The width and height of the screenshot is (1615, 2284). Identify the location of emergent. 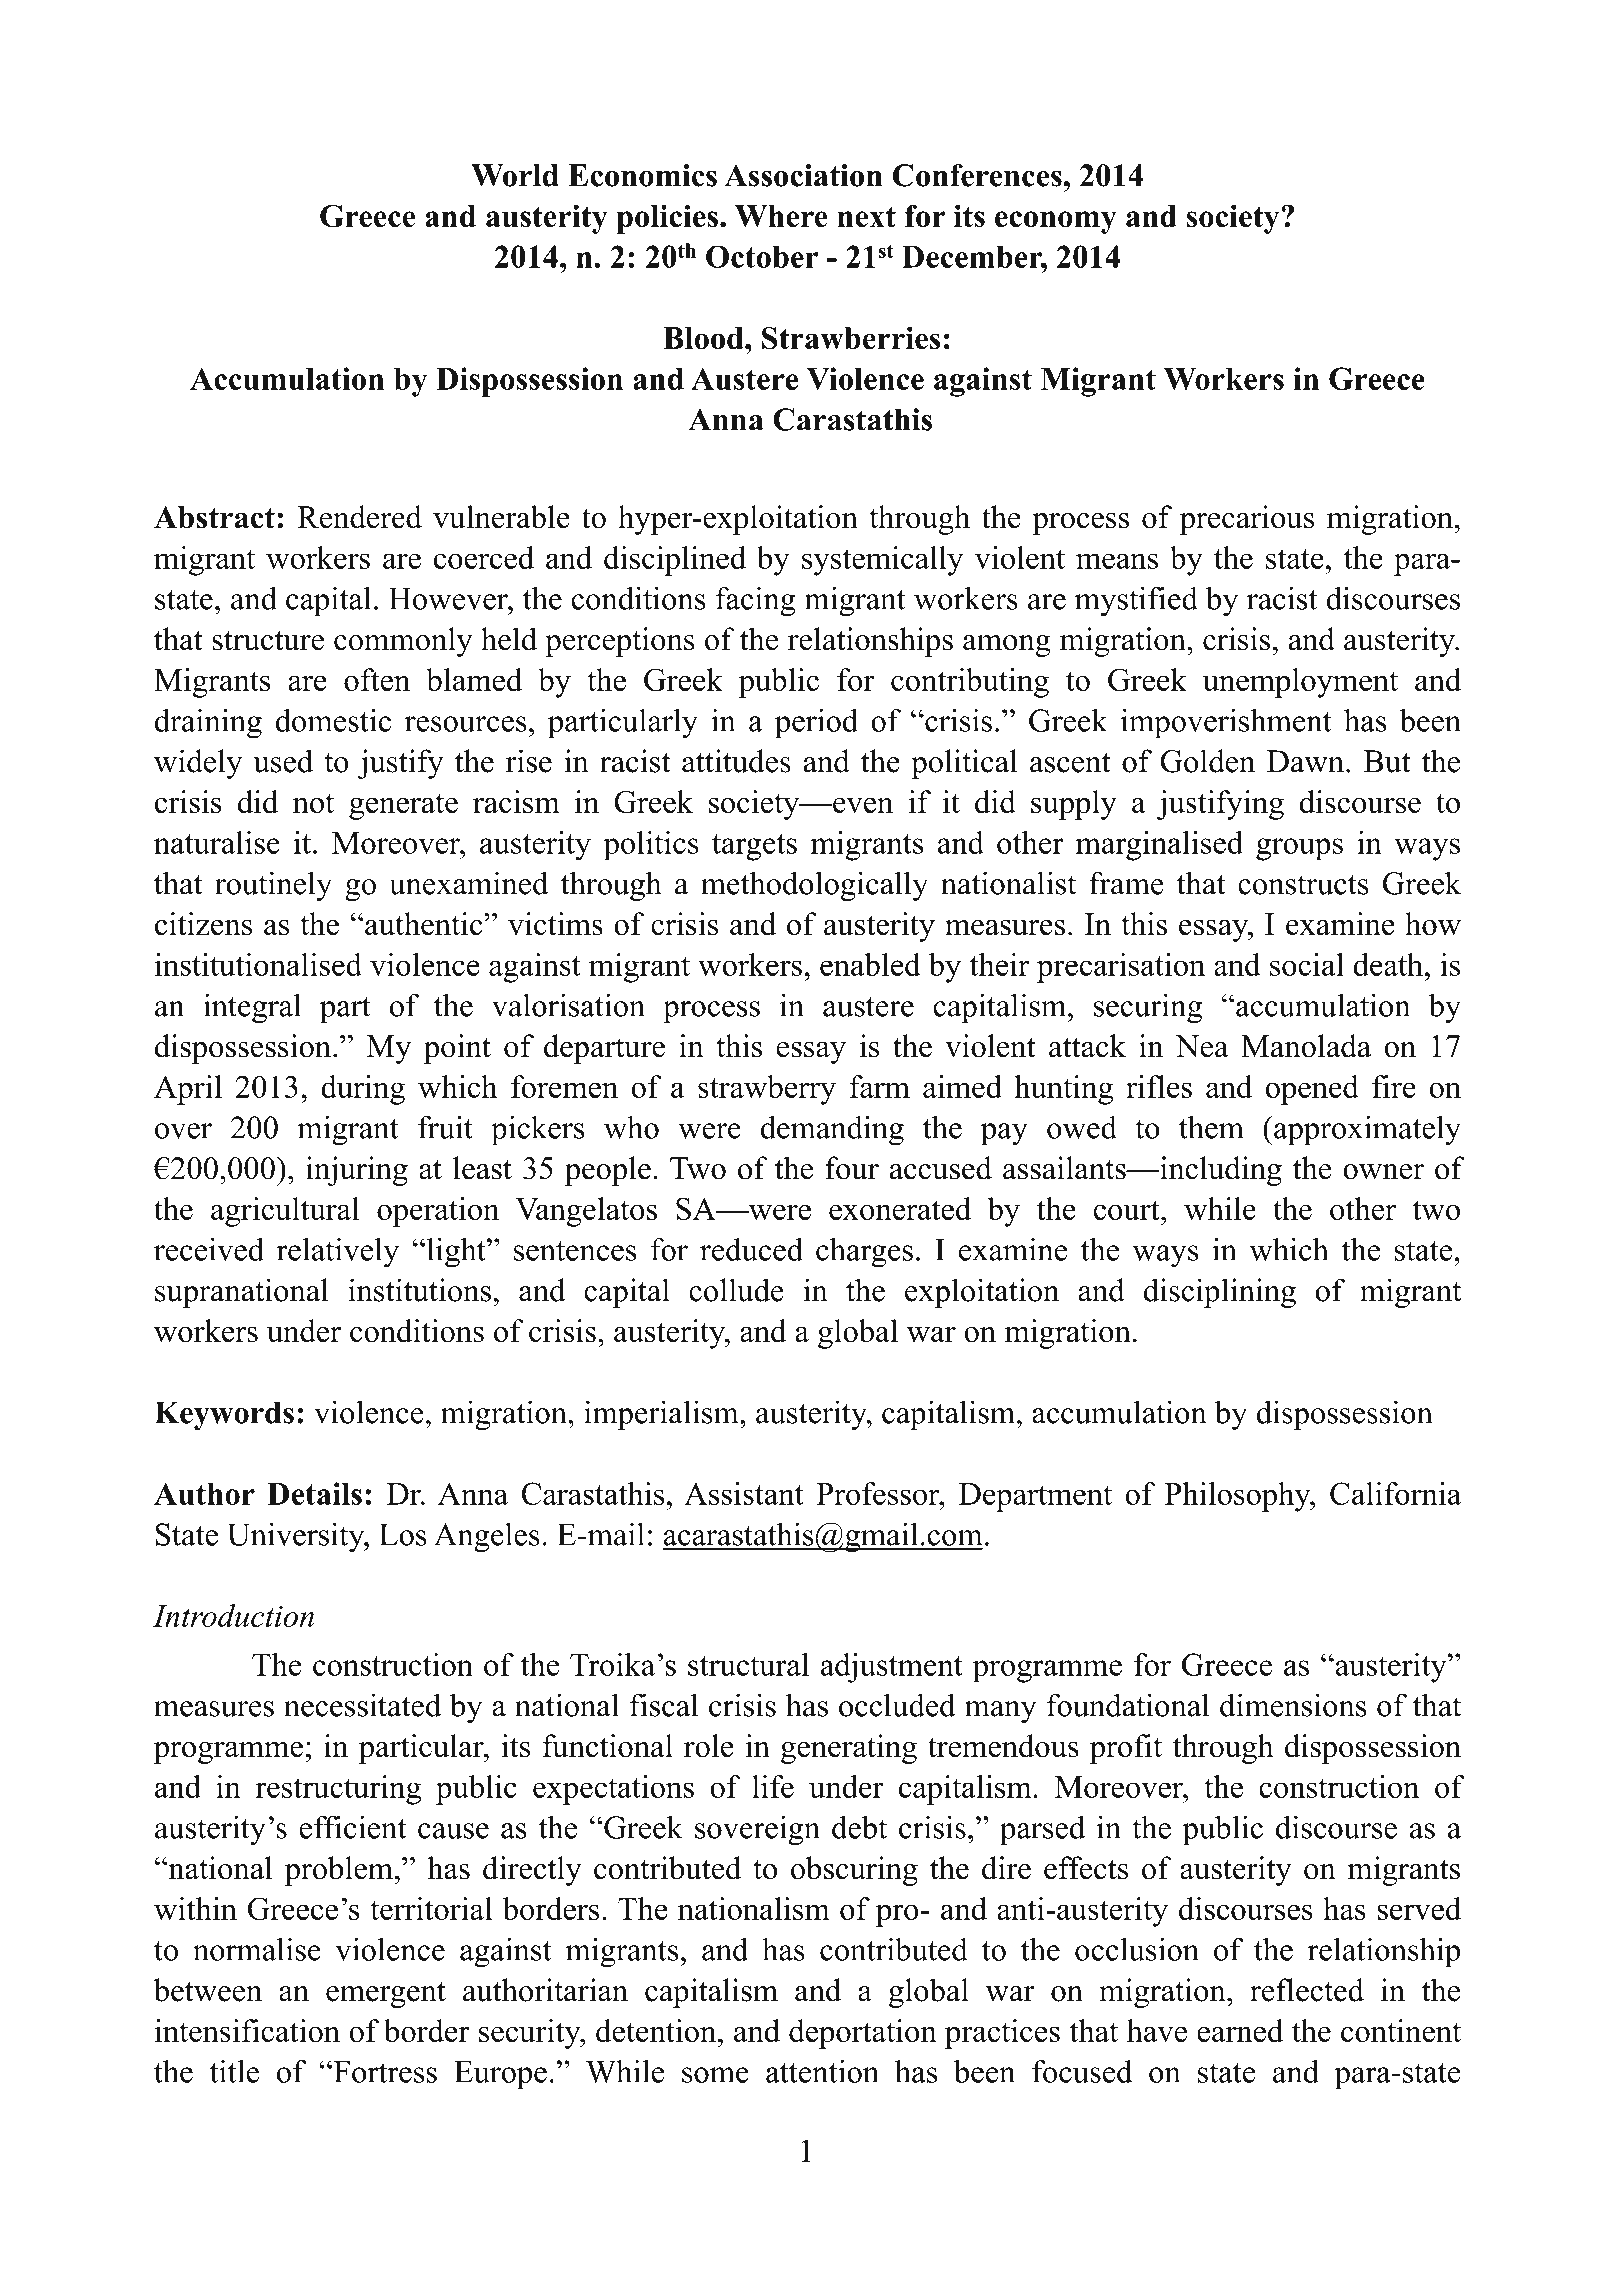
(386, 1995).
